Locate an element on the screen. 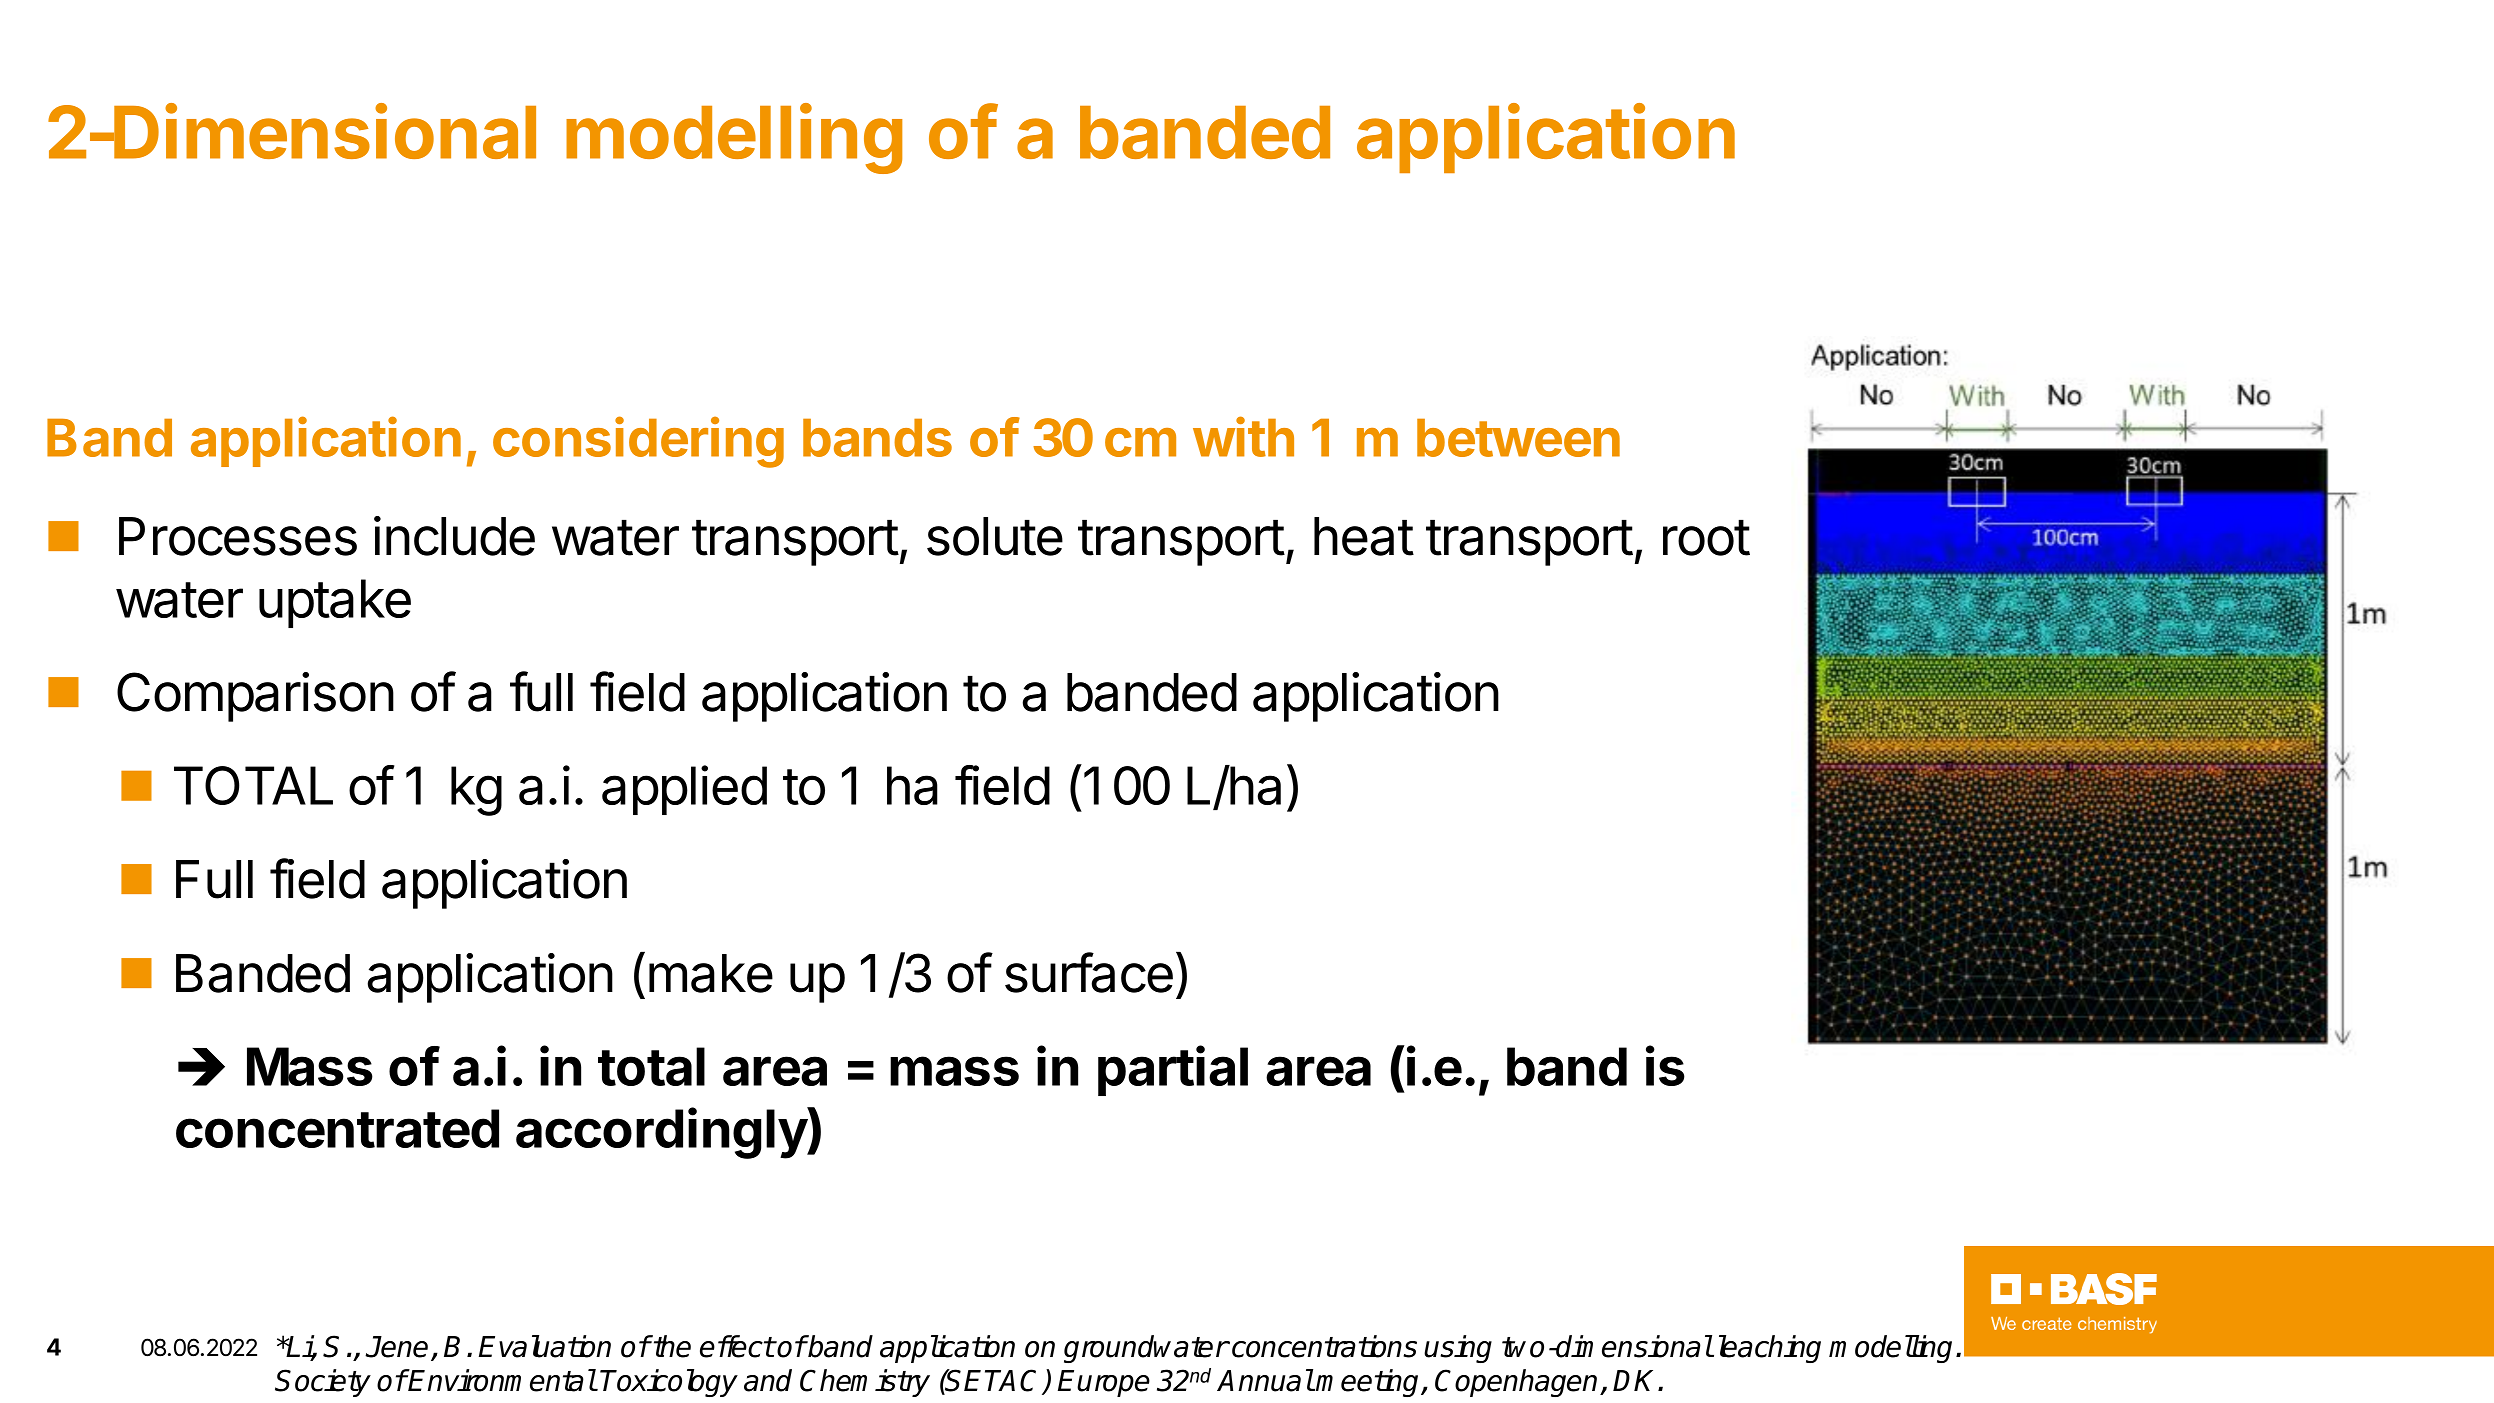 The width and height of the screenshot is (2494, 1403). Copenhagen is located at coordinates (1518, 1383).
